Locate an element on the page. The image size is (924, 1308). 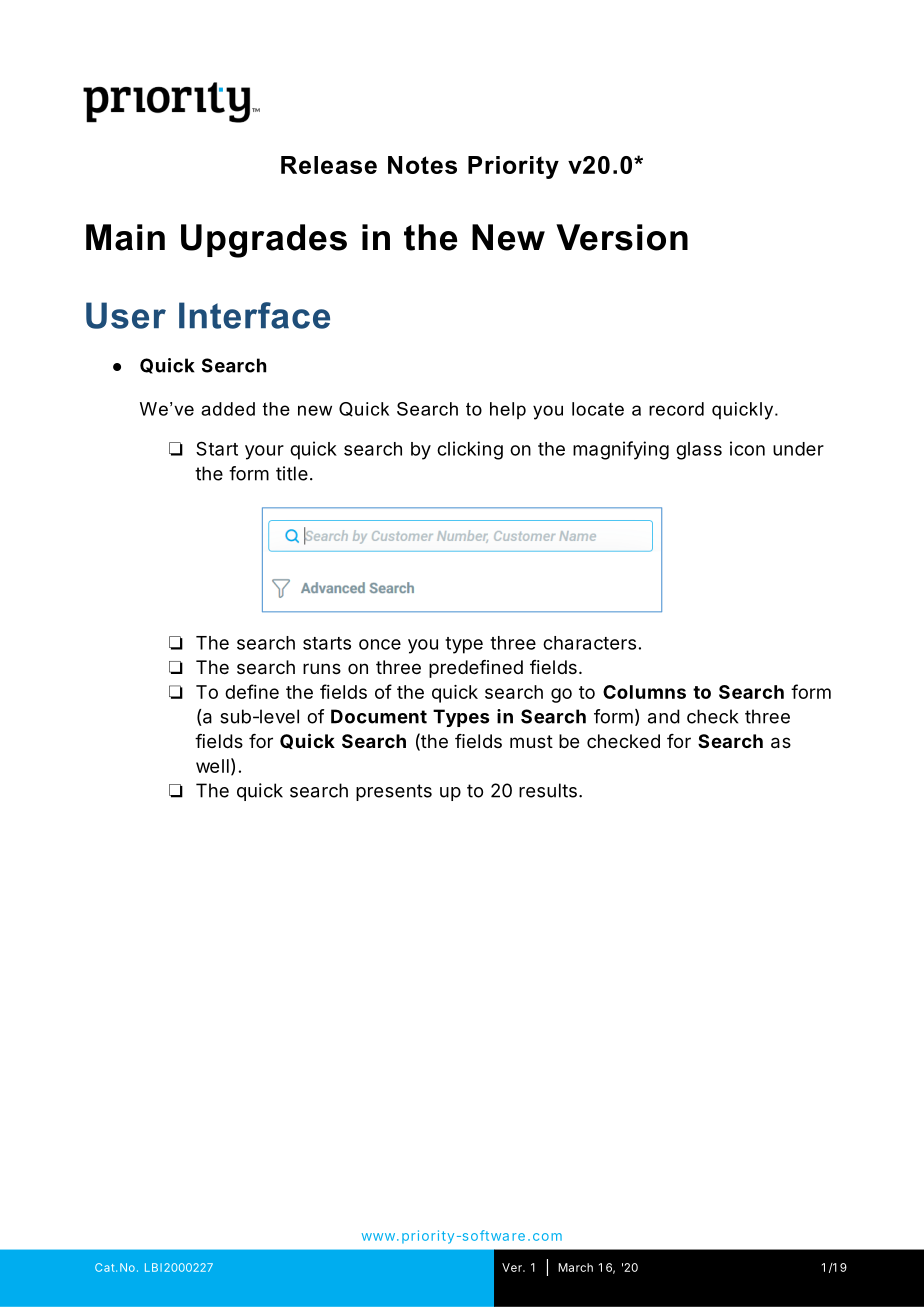
Version is located at coordinates (622, 237).
